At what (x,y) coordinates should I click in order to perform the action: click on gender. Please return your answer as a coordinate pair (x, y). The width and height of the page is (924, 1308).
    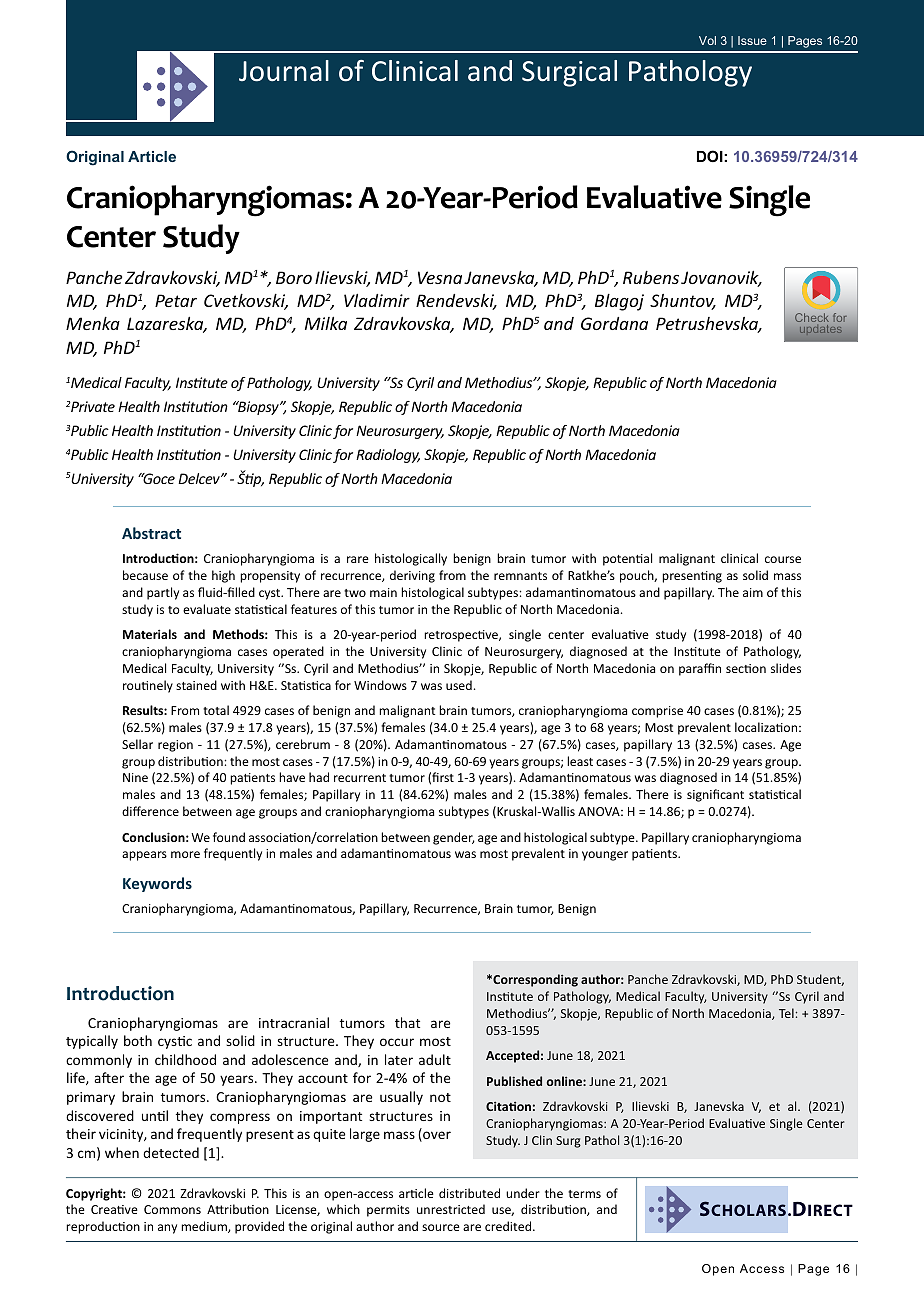
    Looking at the image, I should click on (454, 838).
